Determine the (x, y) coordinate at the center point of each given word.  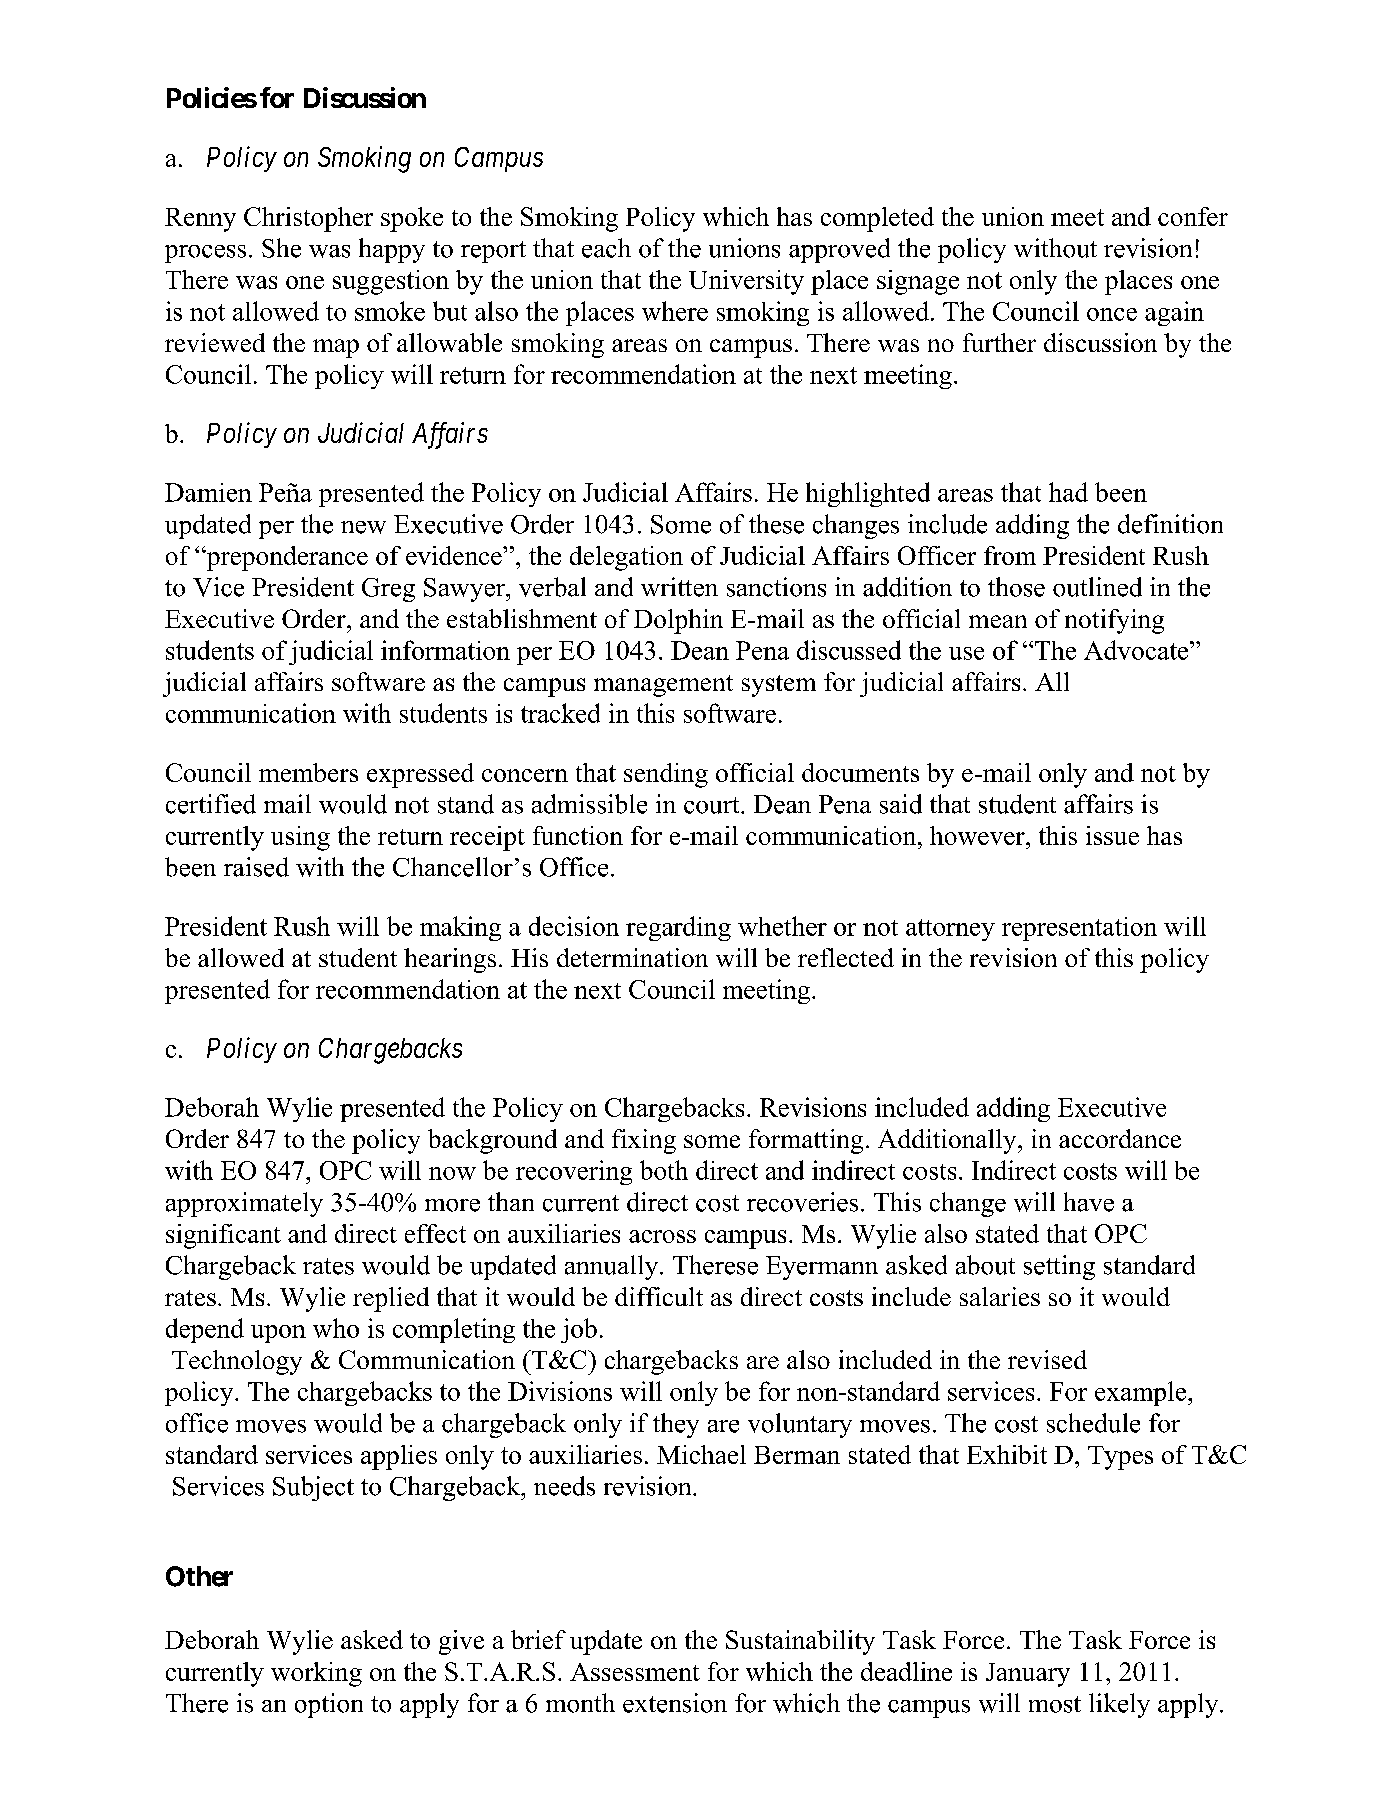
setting (1059, 1267)
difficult (659, 1296)
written (679, 587)
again (1174, 313)
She (281, 248)
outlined (1097, 587)
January (1028, 1675)
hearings (450, 960)
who (336, 1328)
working (316, 1674)
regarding (678, 928)
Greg (388, 590)
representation (1079, 929)
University (746, 282)
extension (675, 1703)
